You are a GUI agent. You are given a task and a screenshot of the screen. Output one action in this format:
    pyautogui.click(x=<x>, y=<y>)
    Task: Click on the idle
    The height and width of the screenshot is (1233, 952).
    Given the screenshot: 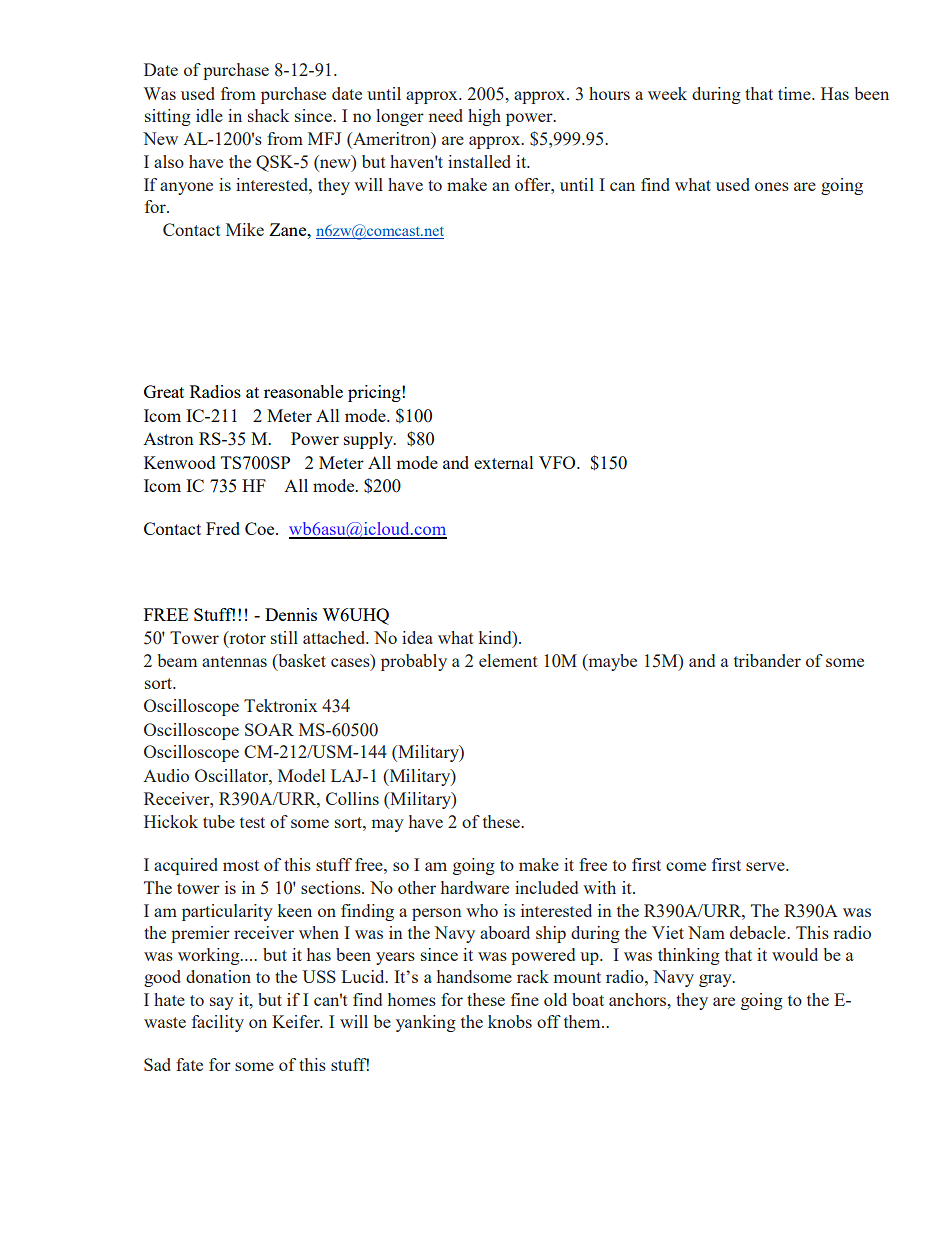 What is the action you would take?
    pyautogui.click(x=209, y=115)
